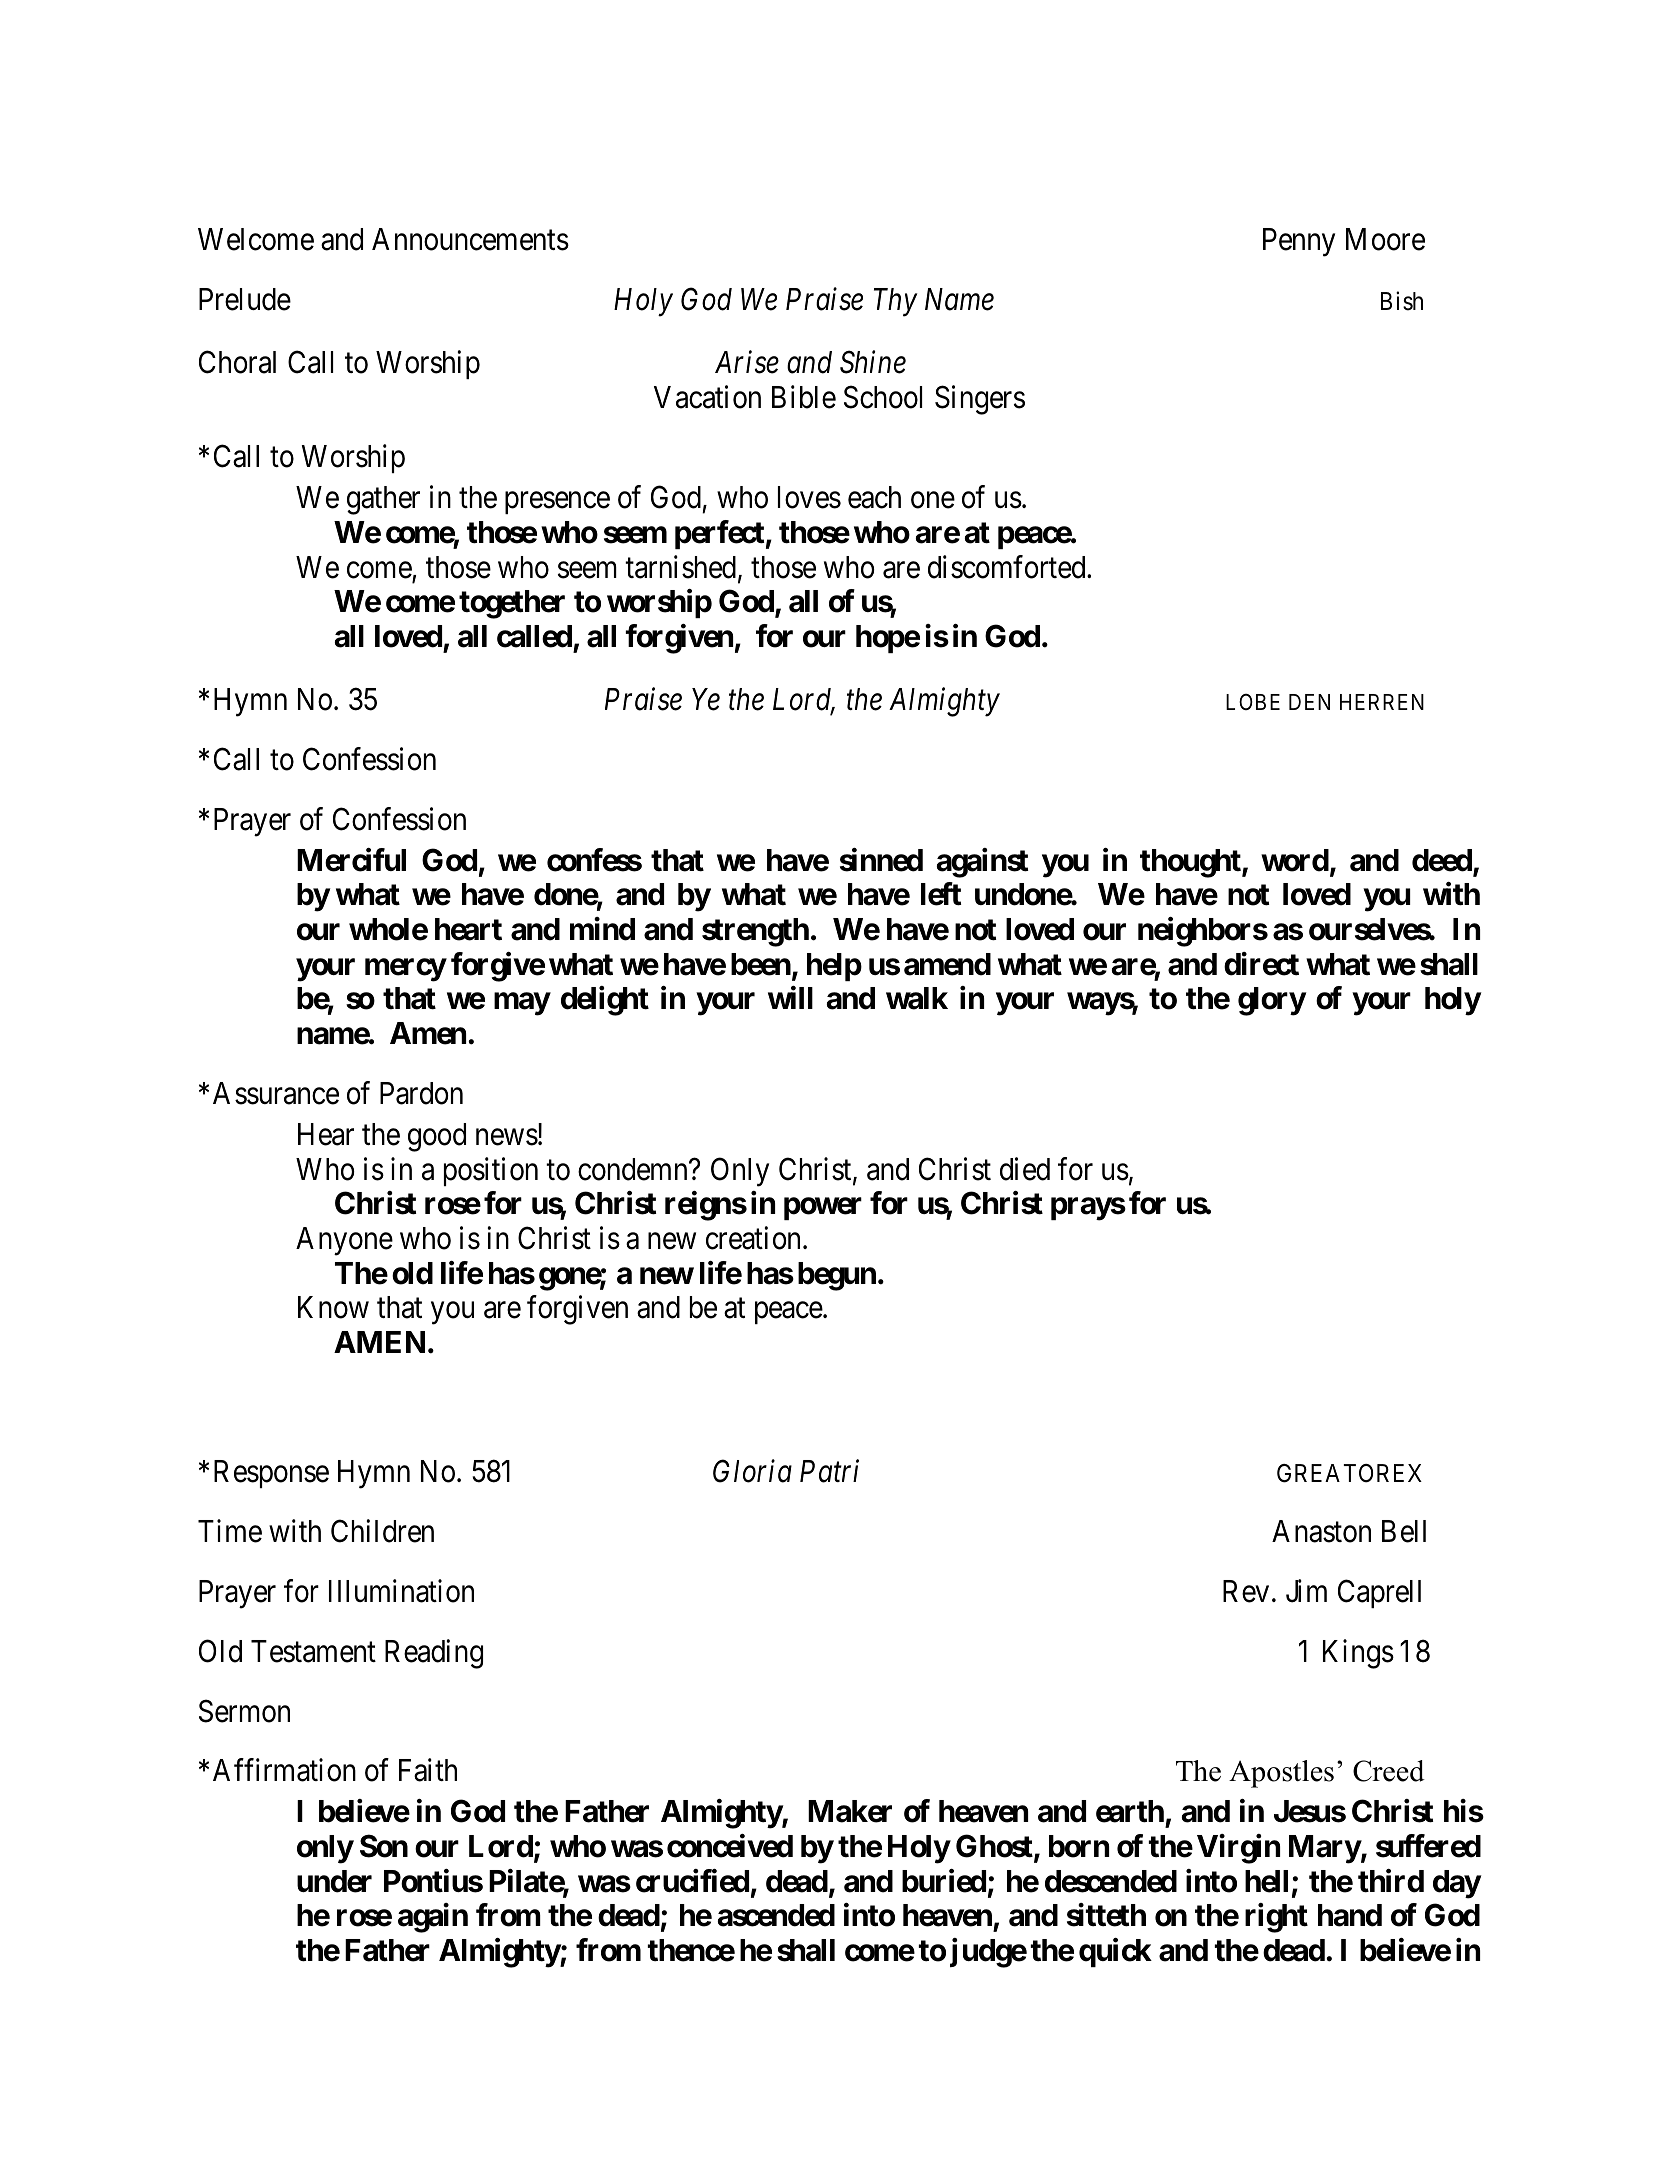 The image size is (1677, 2170). I want to click on Thy, so click(895, 302).
